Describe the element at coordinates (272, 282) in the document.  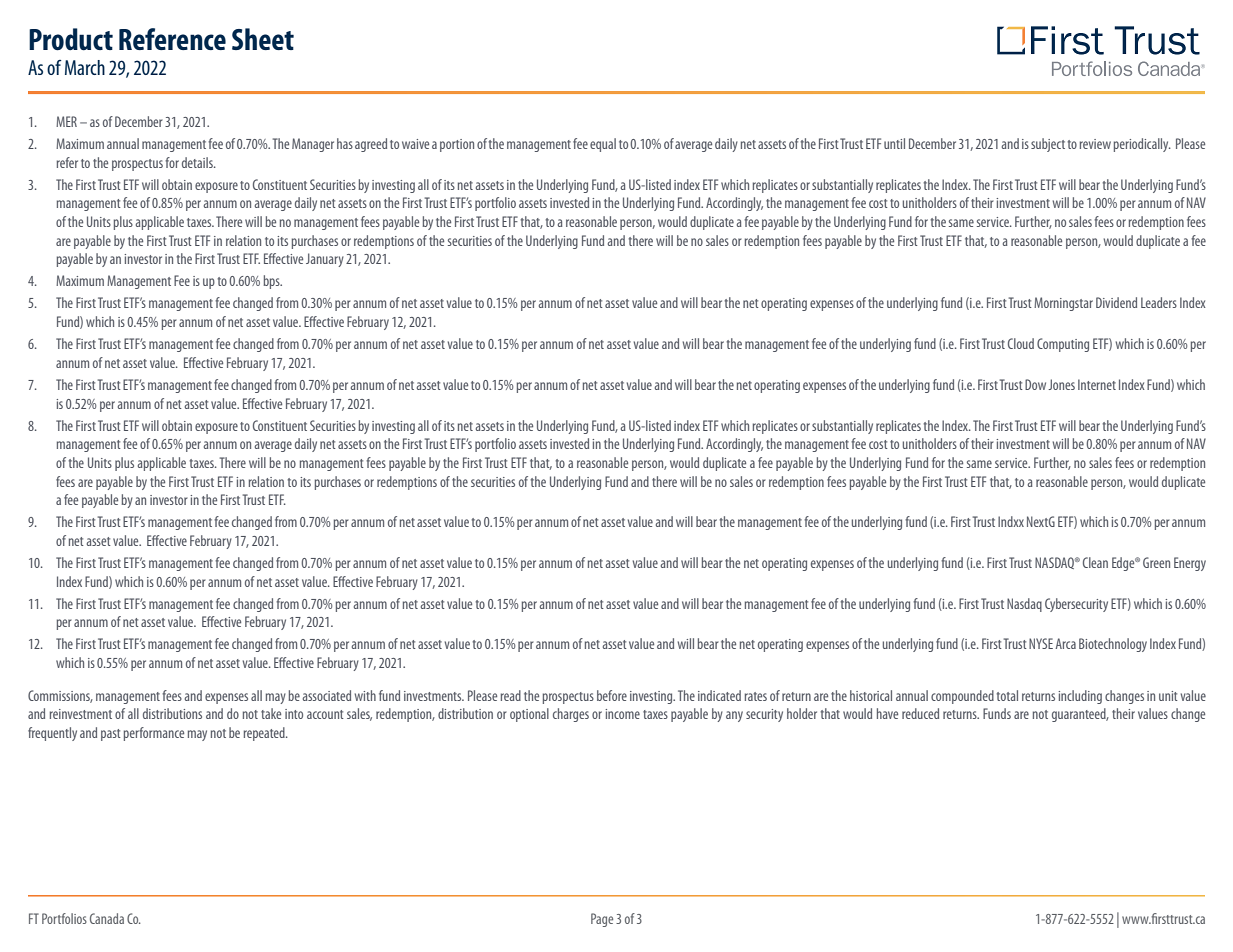
I see `bps` at that location.
